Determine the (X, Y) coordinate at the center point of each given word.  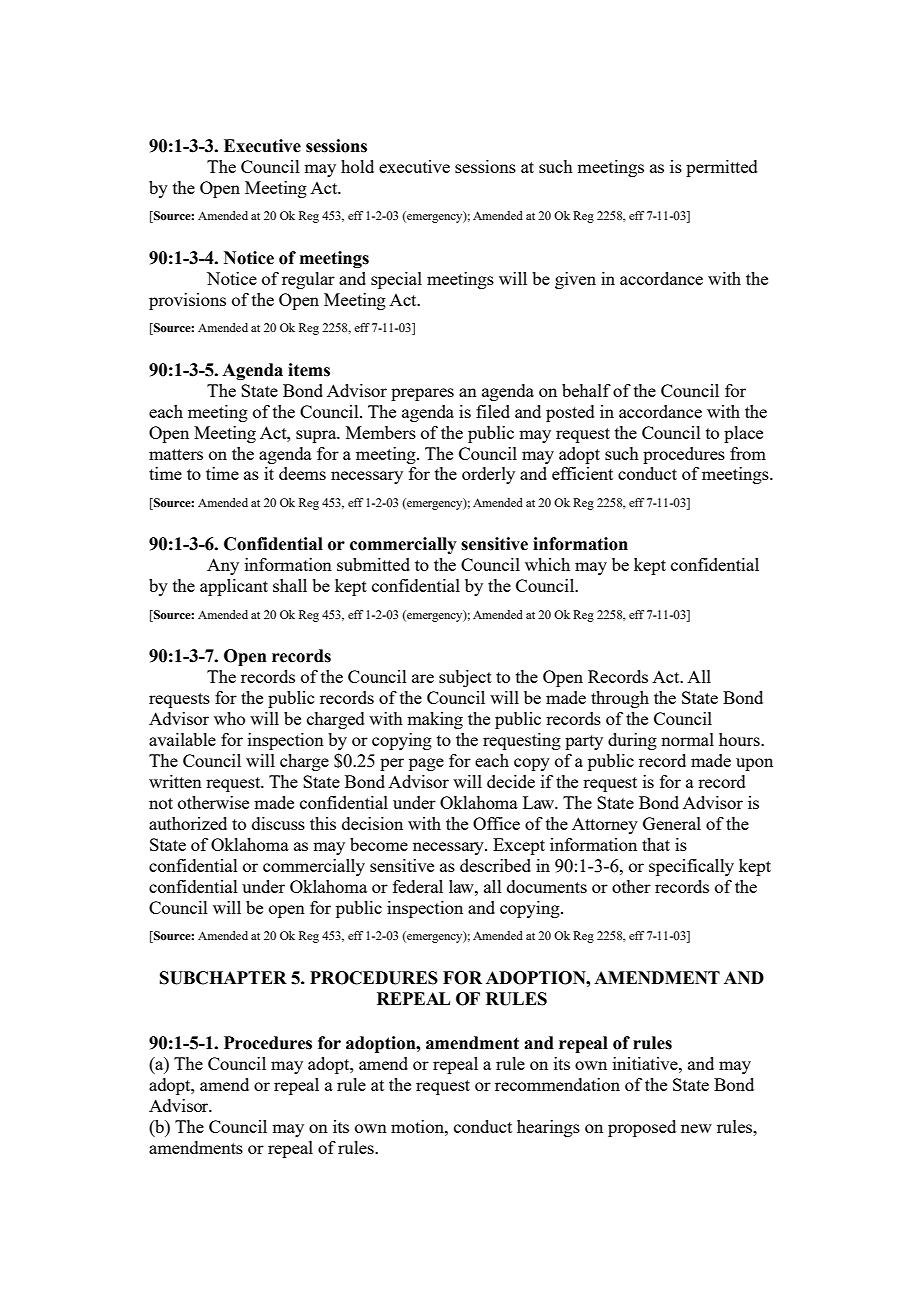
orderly (488, 475)
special (396, 280)
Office (496, 823)
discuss (278, 823)
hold (357, 166)
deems (302, 473)
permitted (722, 168)
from (748, 453)
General (672, 823)
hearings (548, 1128)
